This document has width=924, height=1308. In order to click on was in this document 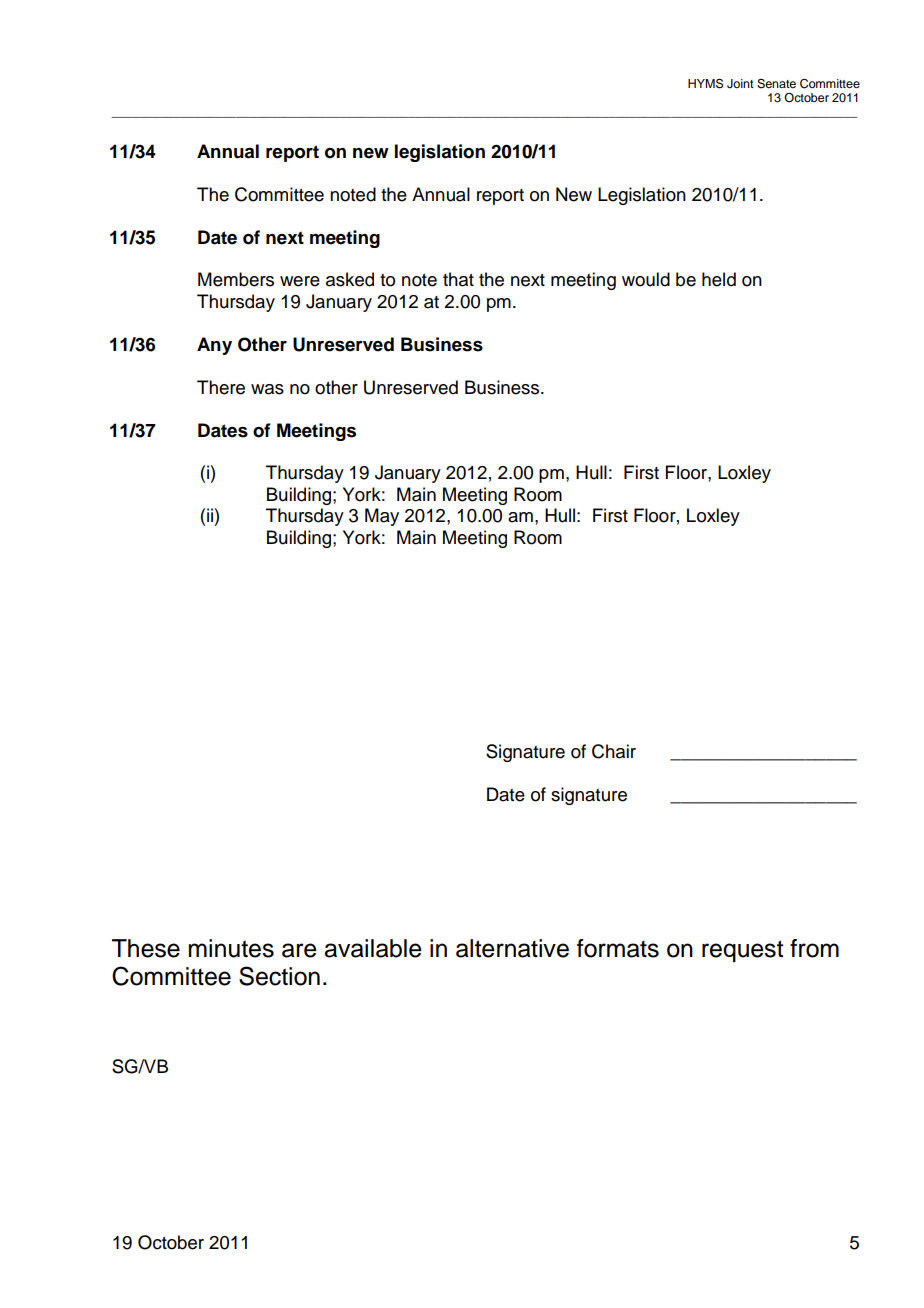, I will do `click(267, 389)`.
